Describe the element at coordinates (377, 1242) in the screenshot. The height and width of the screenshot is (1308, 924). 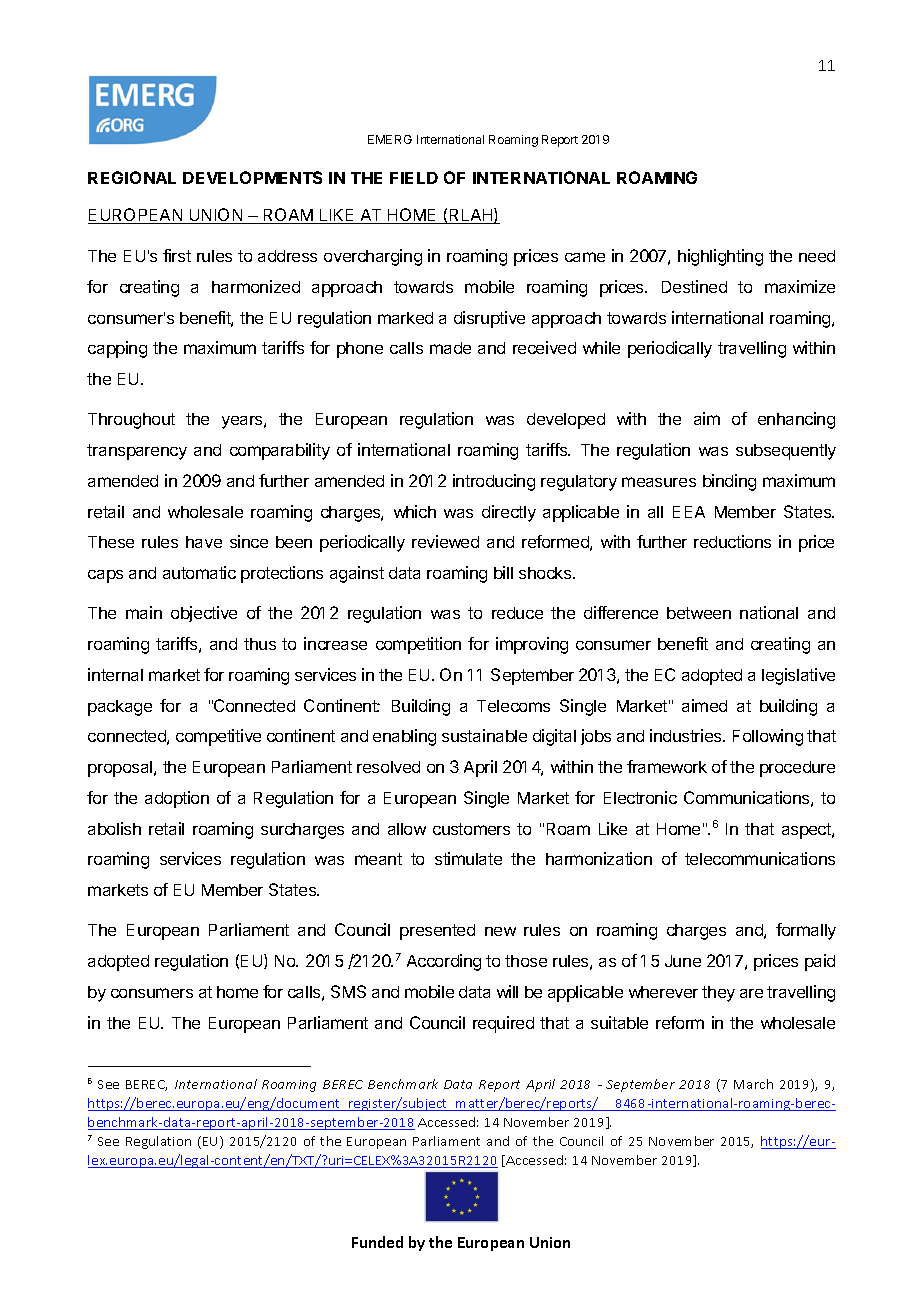
I see `Funded` at that location.
